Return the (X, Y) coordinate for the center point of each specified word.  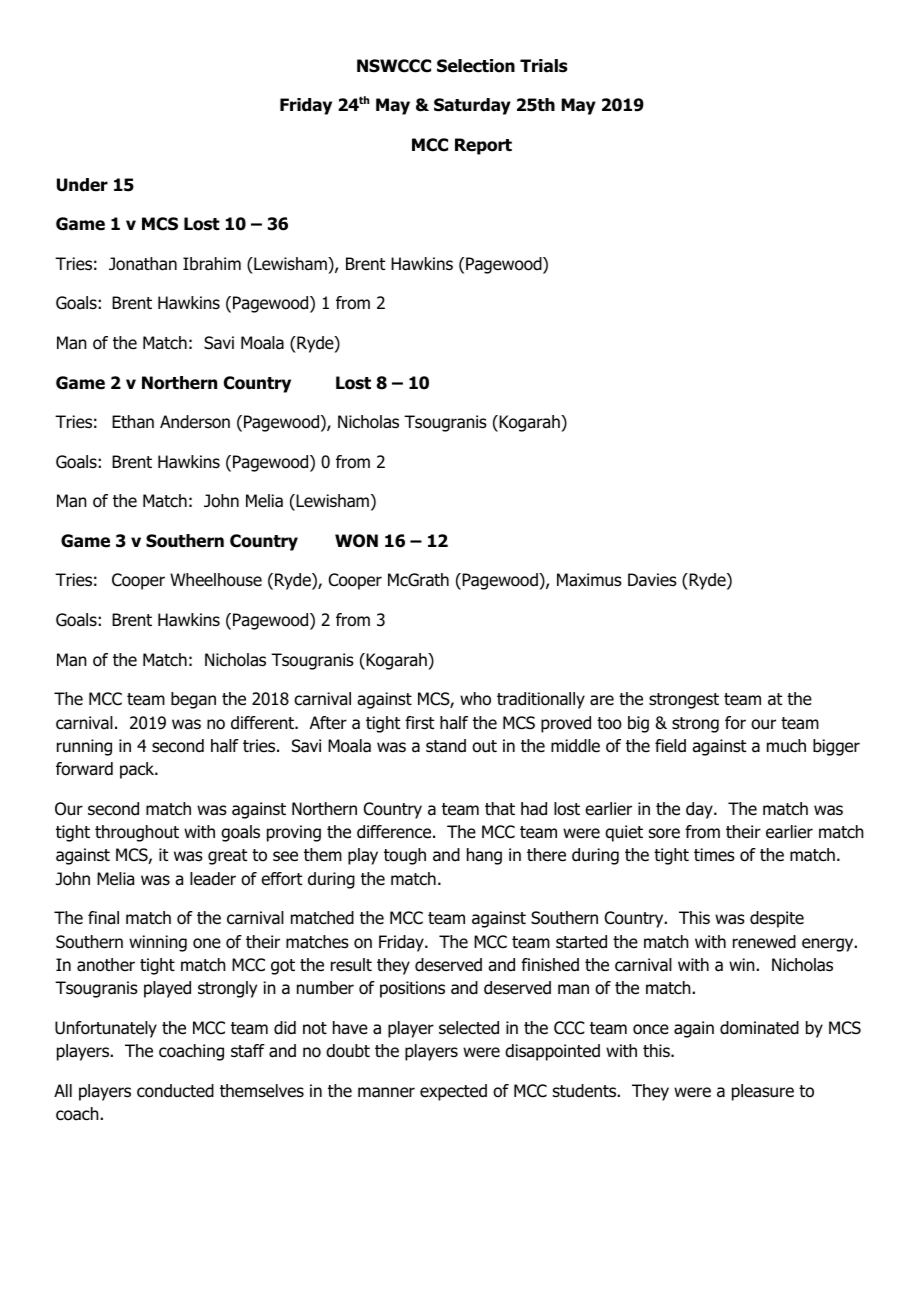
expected (453, 1092)
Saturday (472, 106)
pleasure (763, 1092)
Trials (543, 66)
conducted (175, 1091)
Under (82, 185)
